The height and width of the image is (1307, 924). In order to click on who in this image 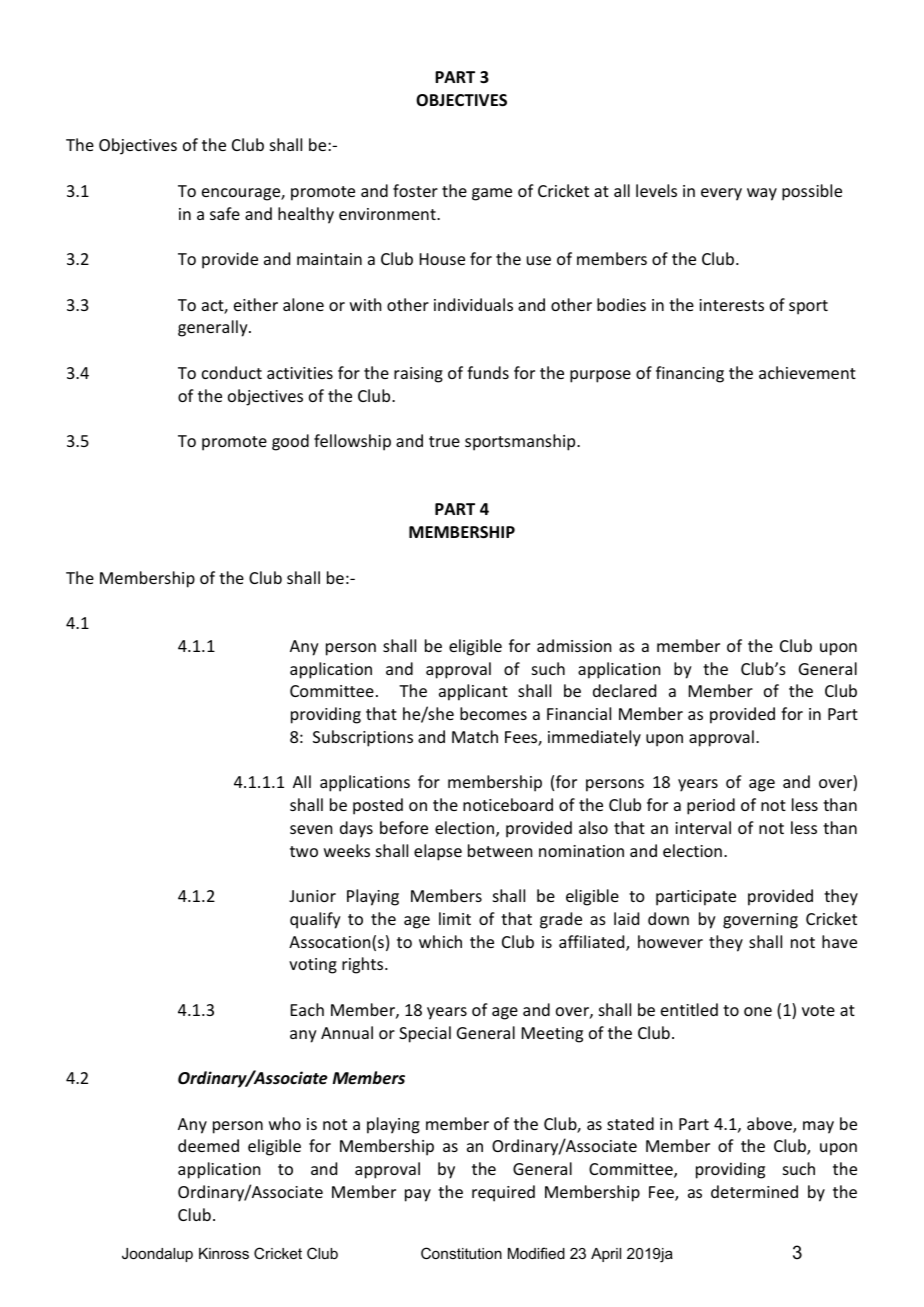, I will do `click(285, 1123)`.
